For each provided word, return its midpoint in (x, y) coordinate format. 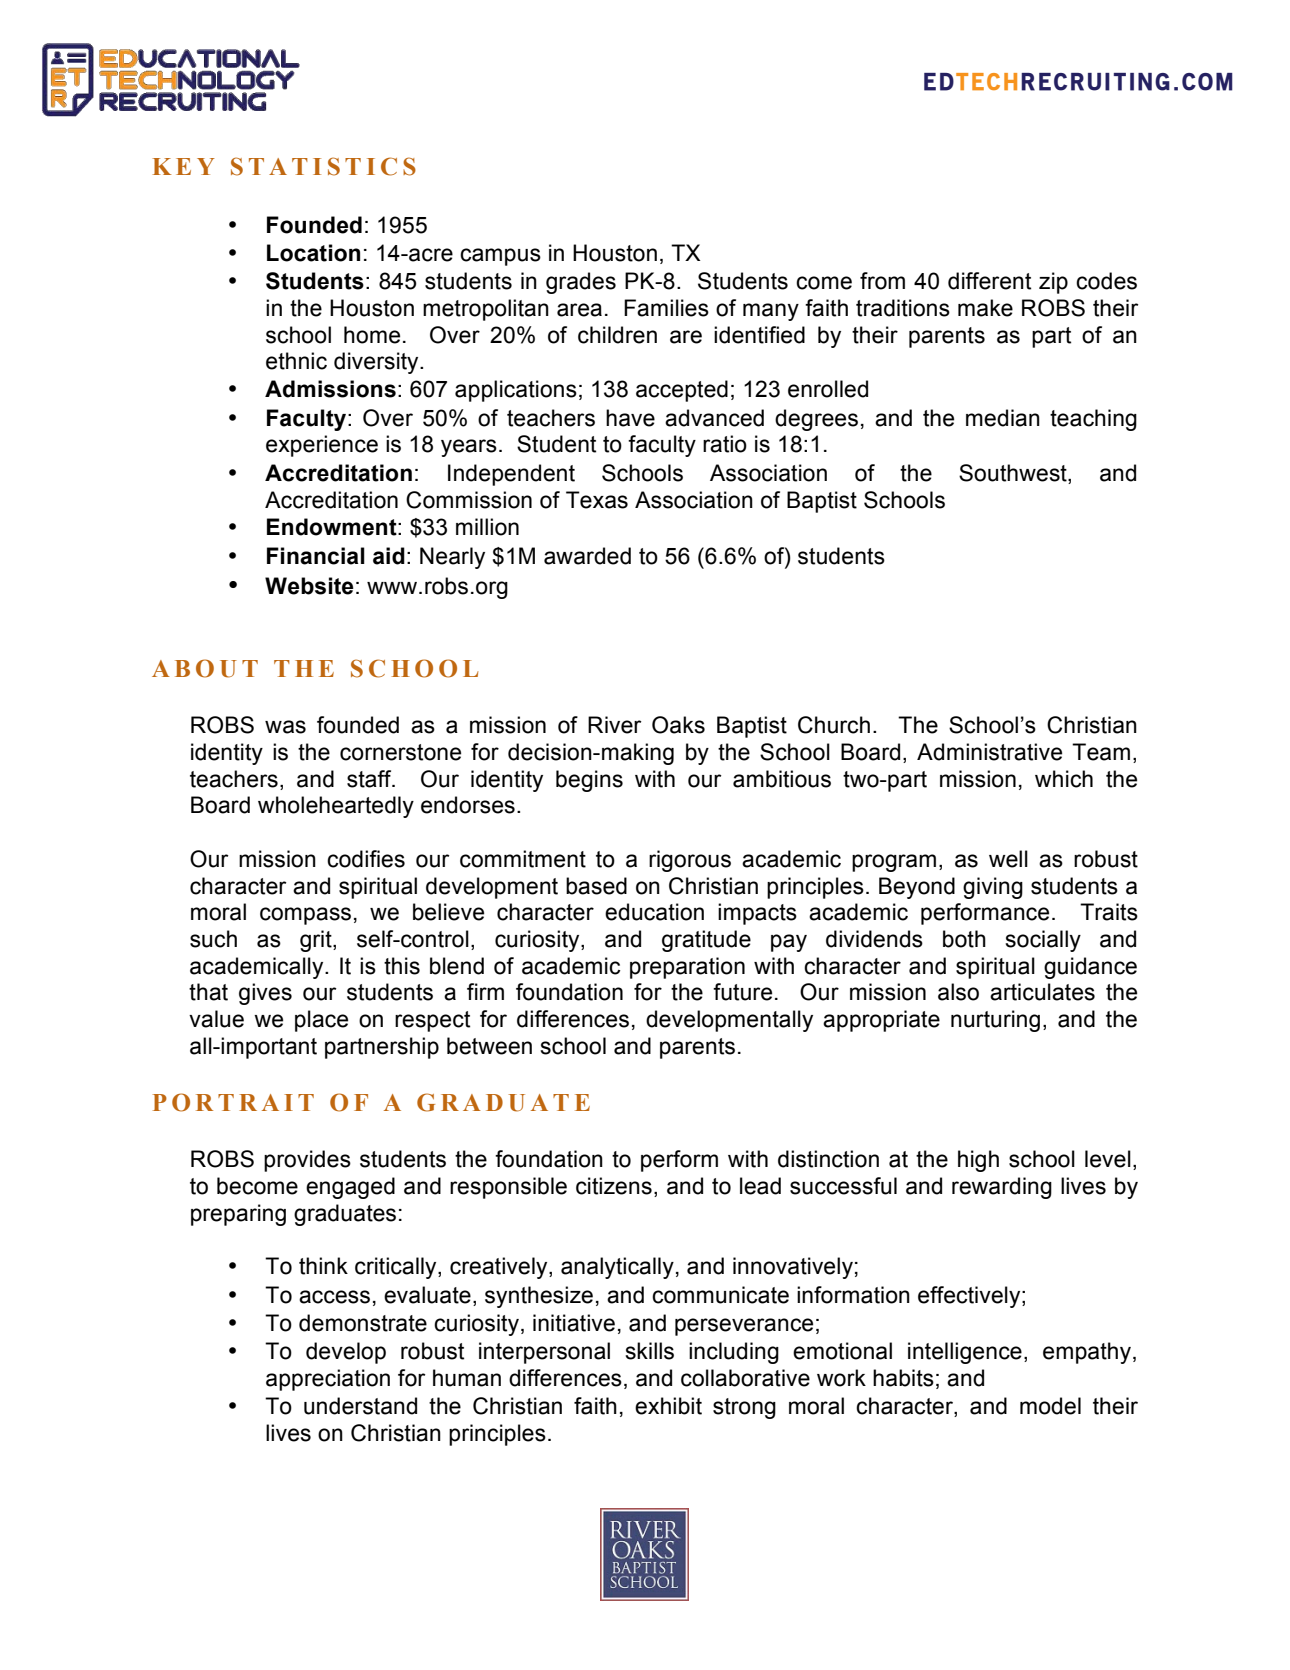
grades (581, 283)
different (989, 281)
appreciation (328, 1380)
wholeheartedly (336, 807)
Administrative (989, 752)
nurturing (995, 1021)
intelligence (965, 1353)
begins (589, 781)
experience (322, 446)
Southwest (1014, 473)
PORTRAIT (233, 1102)
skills (649, 1351)
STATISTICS (323, 166)
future (742, 992)
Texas (597, 500)
